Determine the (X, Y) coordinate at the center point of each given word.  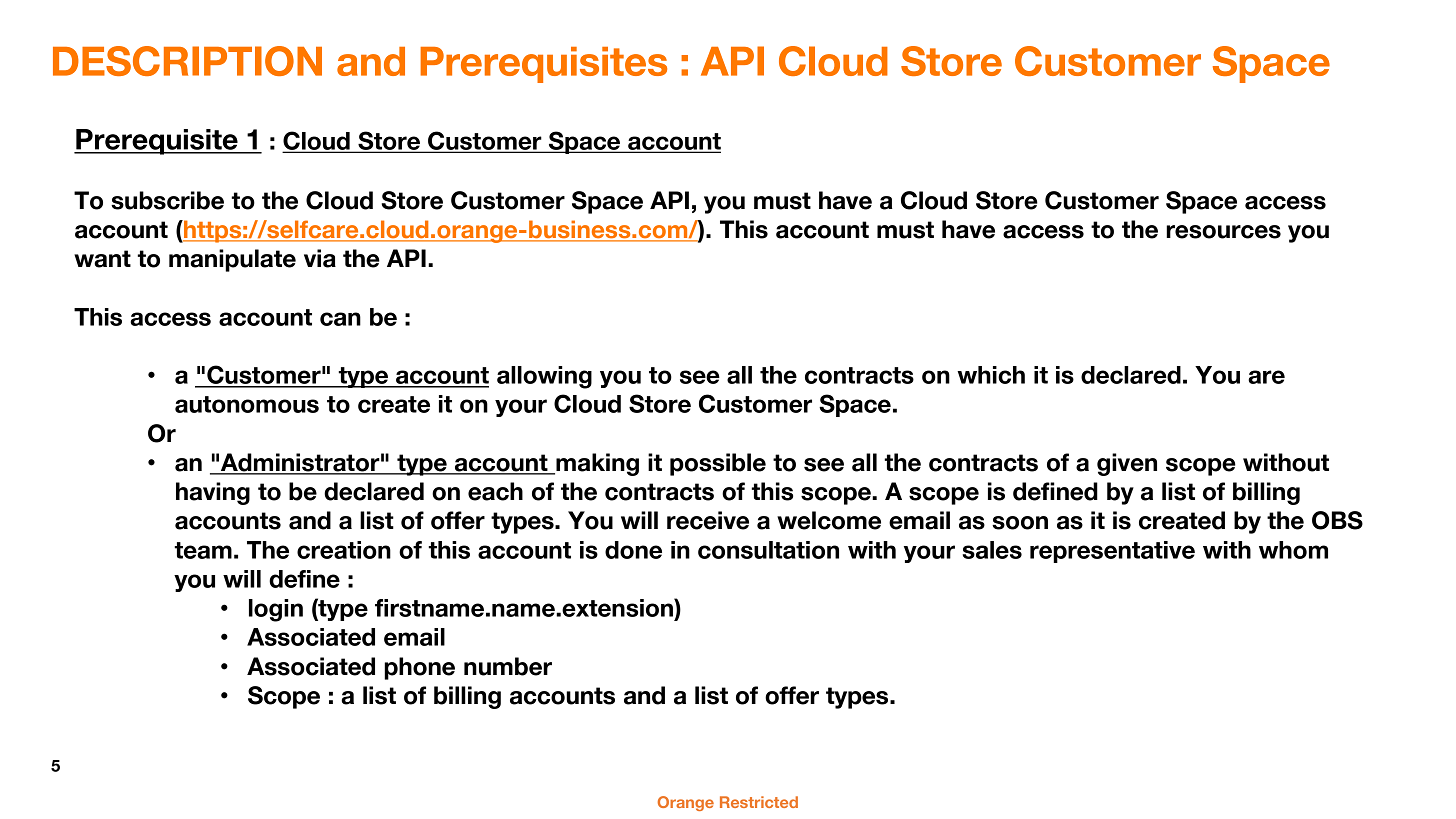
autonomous (247, 404)
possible (718, 464)
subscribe (167, 200)
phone (419, 668)
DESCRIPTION (187, 61)
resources (1223, 232)
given (1127, 464)
